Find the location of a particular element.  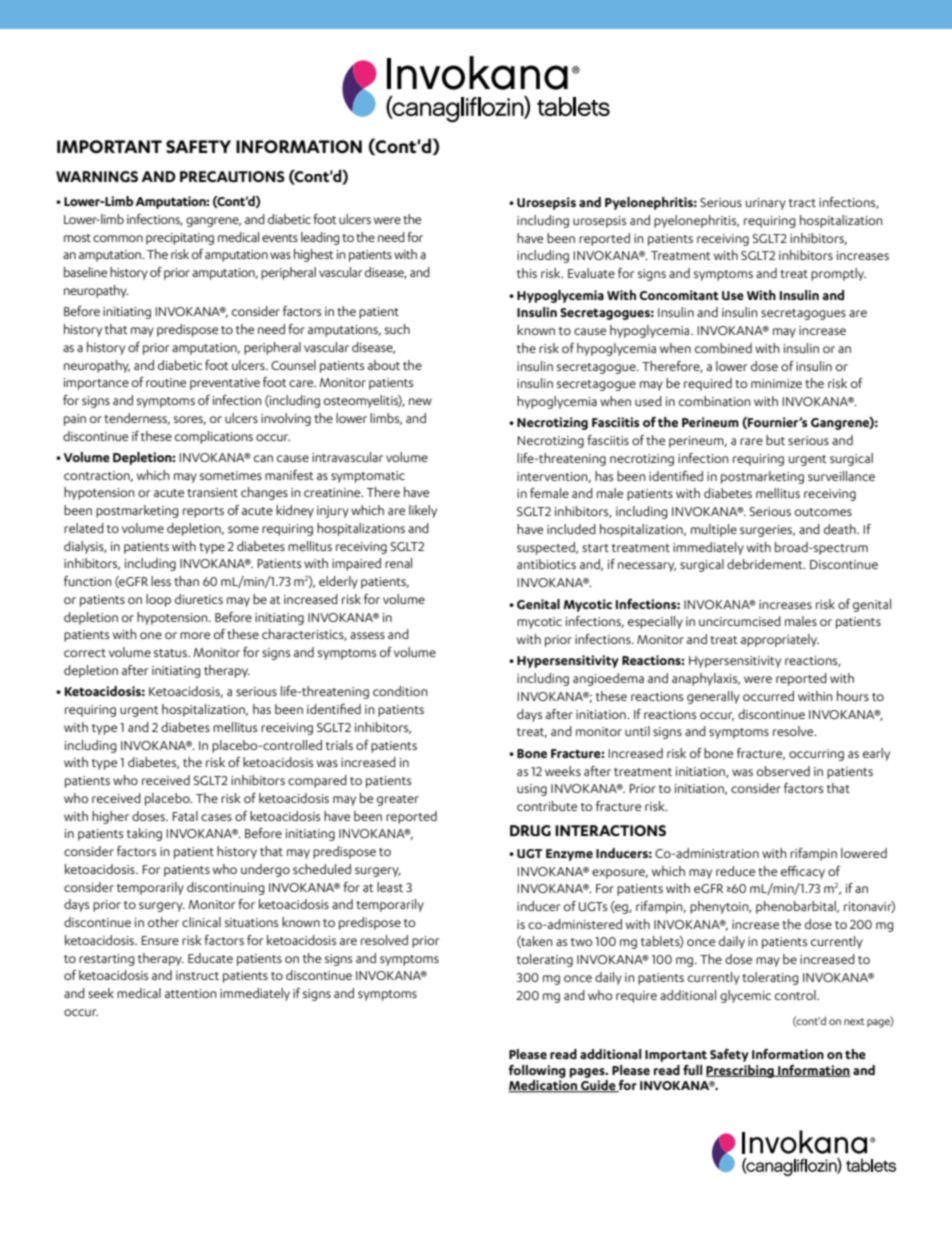

following is located at coordinates (537, 1071).
